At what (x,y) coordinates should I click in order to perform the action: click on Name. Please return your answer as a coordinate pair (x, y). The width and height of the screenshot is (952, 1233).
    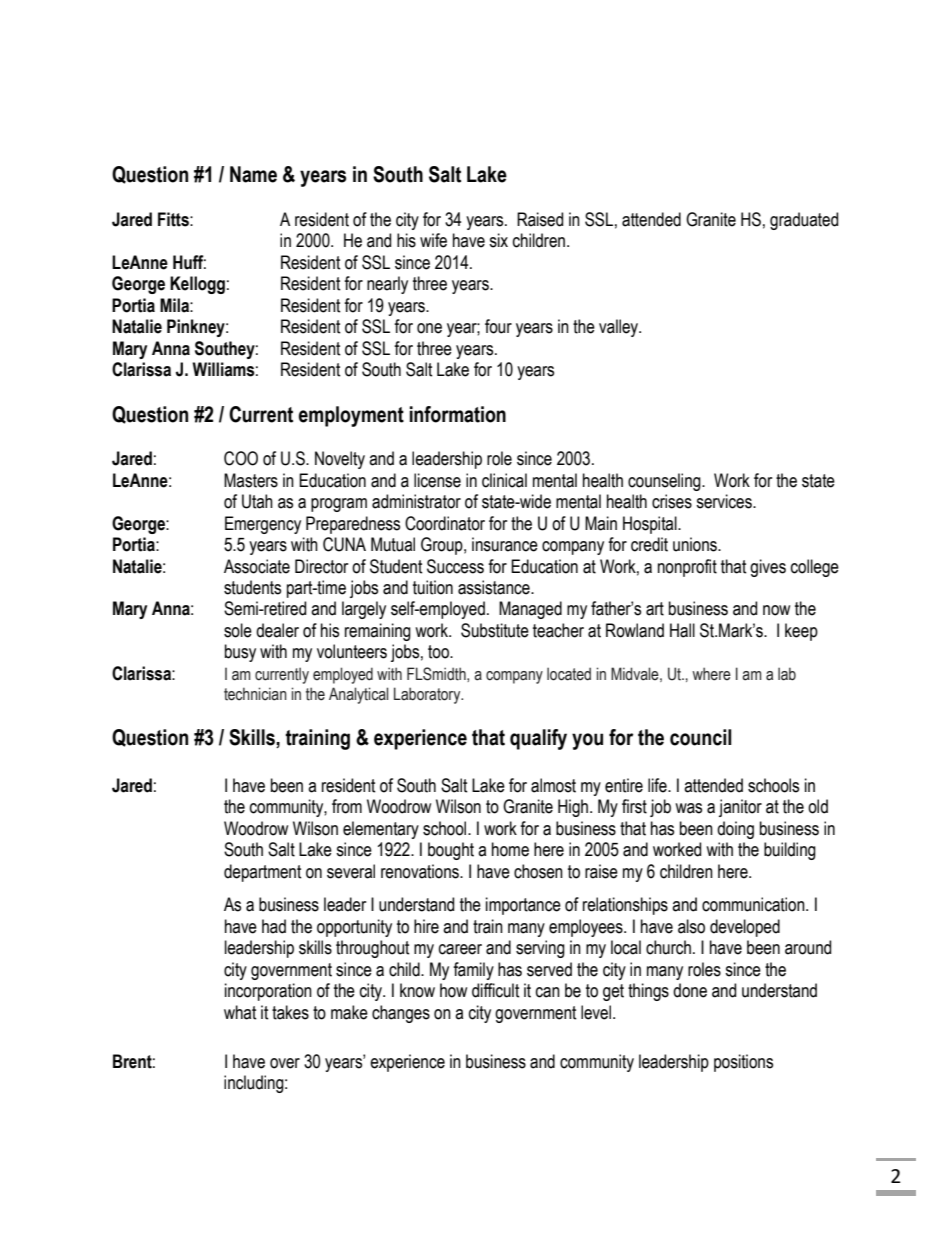
    Looking at the image, I should click on (253, 174).
